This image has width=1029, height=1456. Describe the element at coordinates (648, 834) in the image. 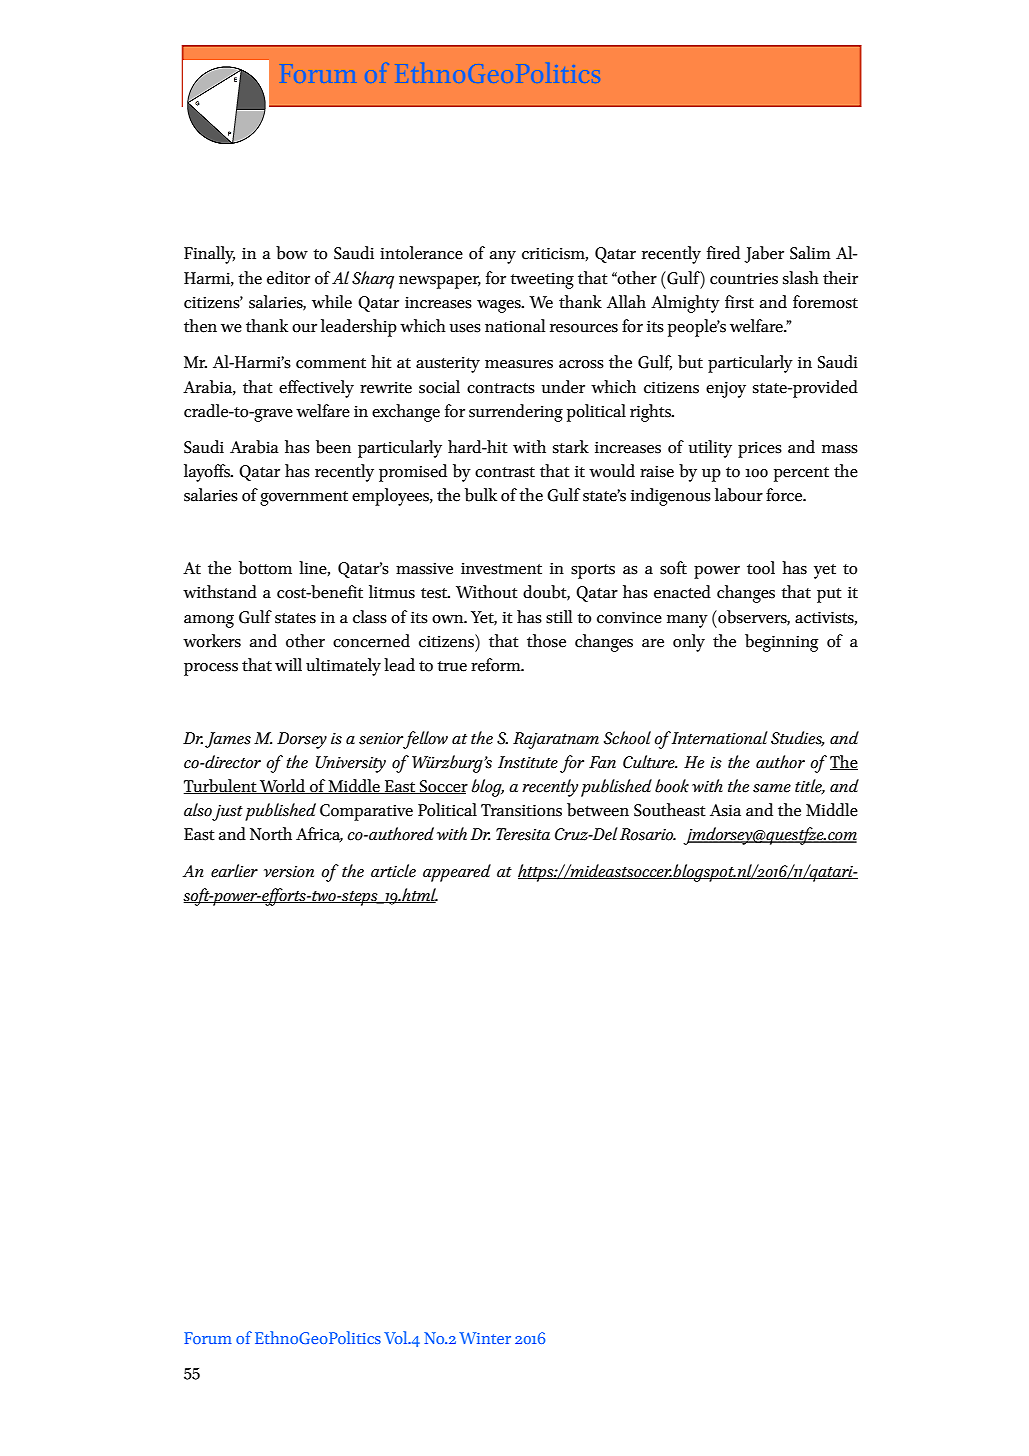

I see `Rosario` at that location.
